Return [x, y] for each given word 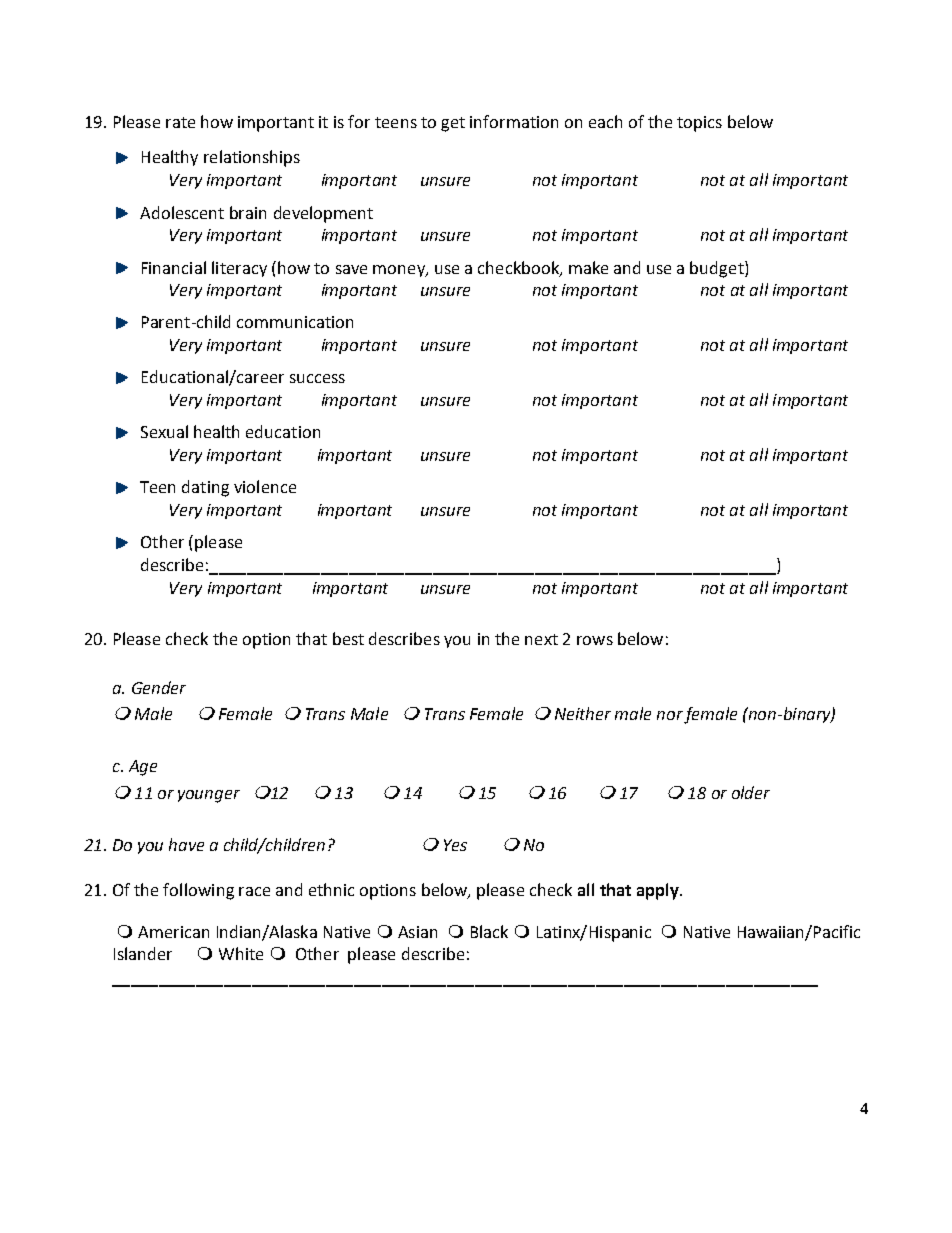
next [541, 639]
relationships [252, 158]
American [173, 932]
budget [718, 269]
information [514, 121]
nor [670, 715]
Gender [159, 687]
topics [699, 124]
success [317, 378]
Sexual [164, 431]
